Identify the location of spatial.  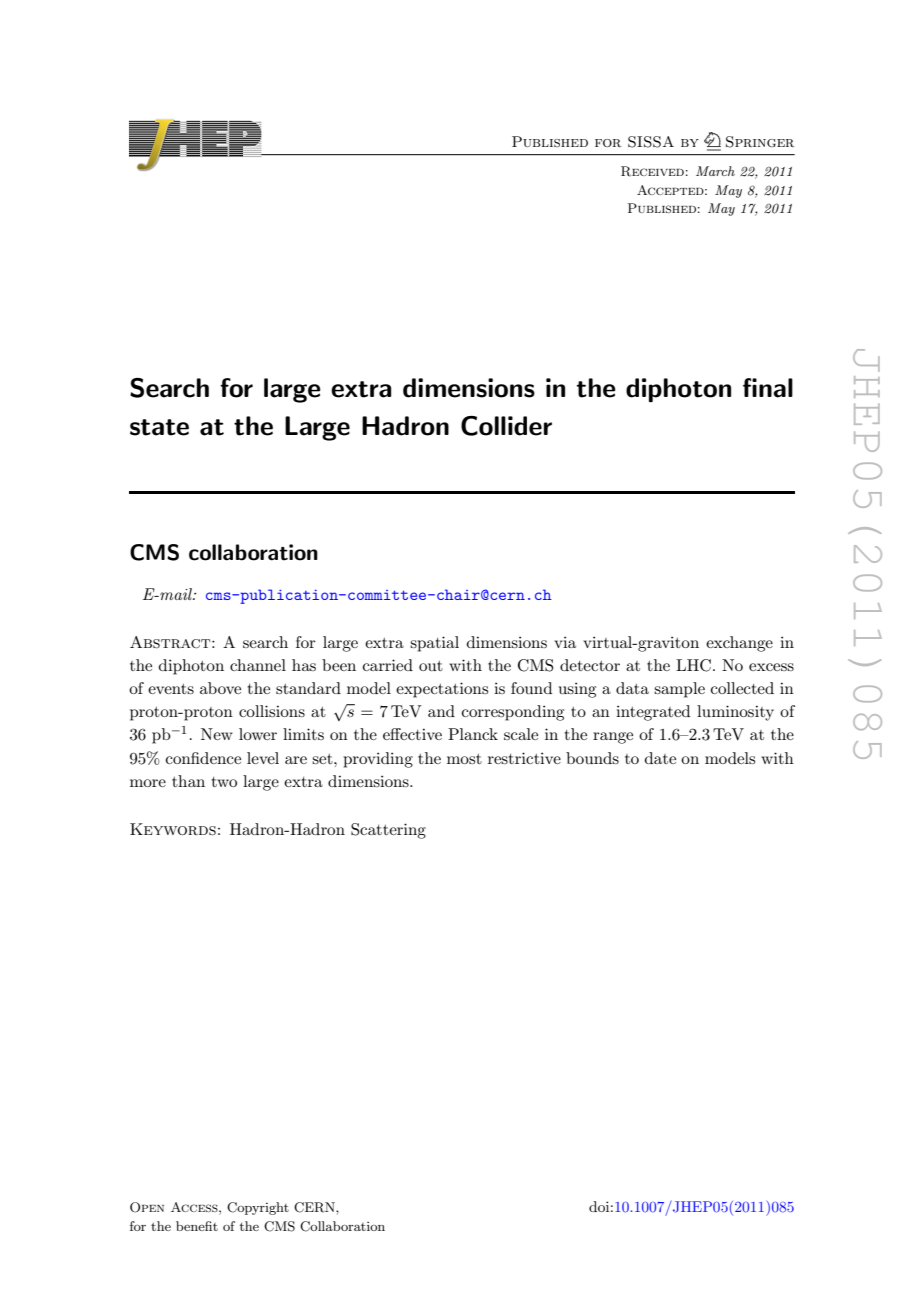
(434, 644).
